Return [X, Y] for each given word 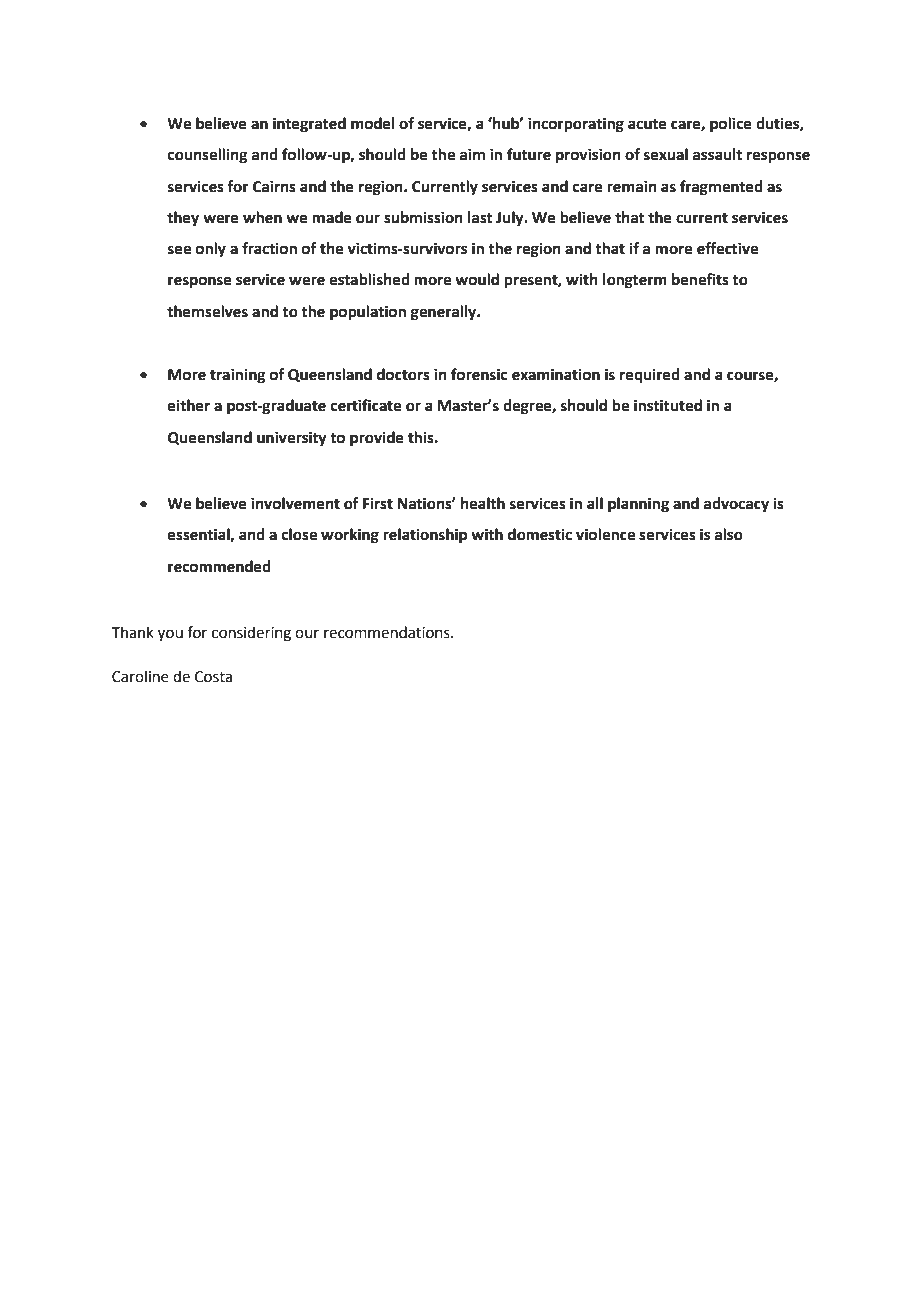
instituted [668, 405]
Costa [213, 677]
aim [472, 154]
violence [605, 534]
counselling [208, 156]
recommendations [388, 632]
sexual [666, 154]
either [189, 405]
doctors [403, 374]
